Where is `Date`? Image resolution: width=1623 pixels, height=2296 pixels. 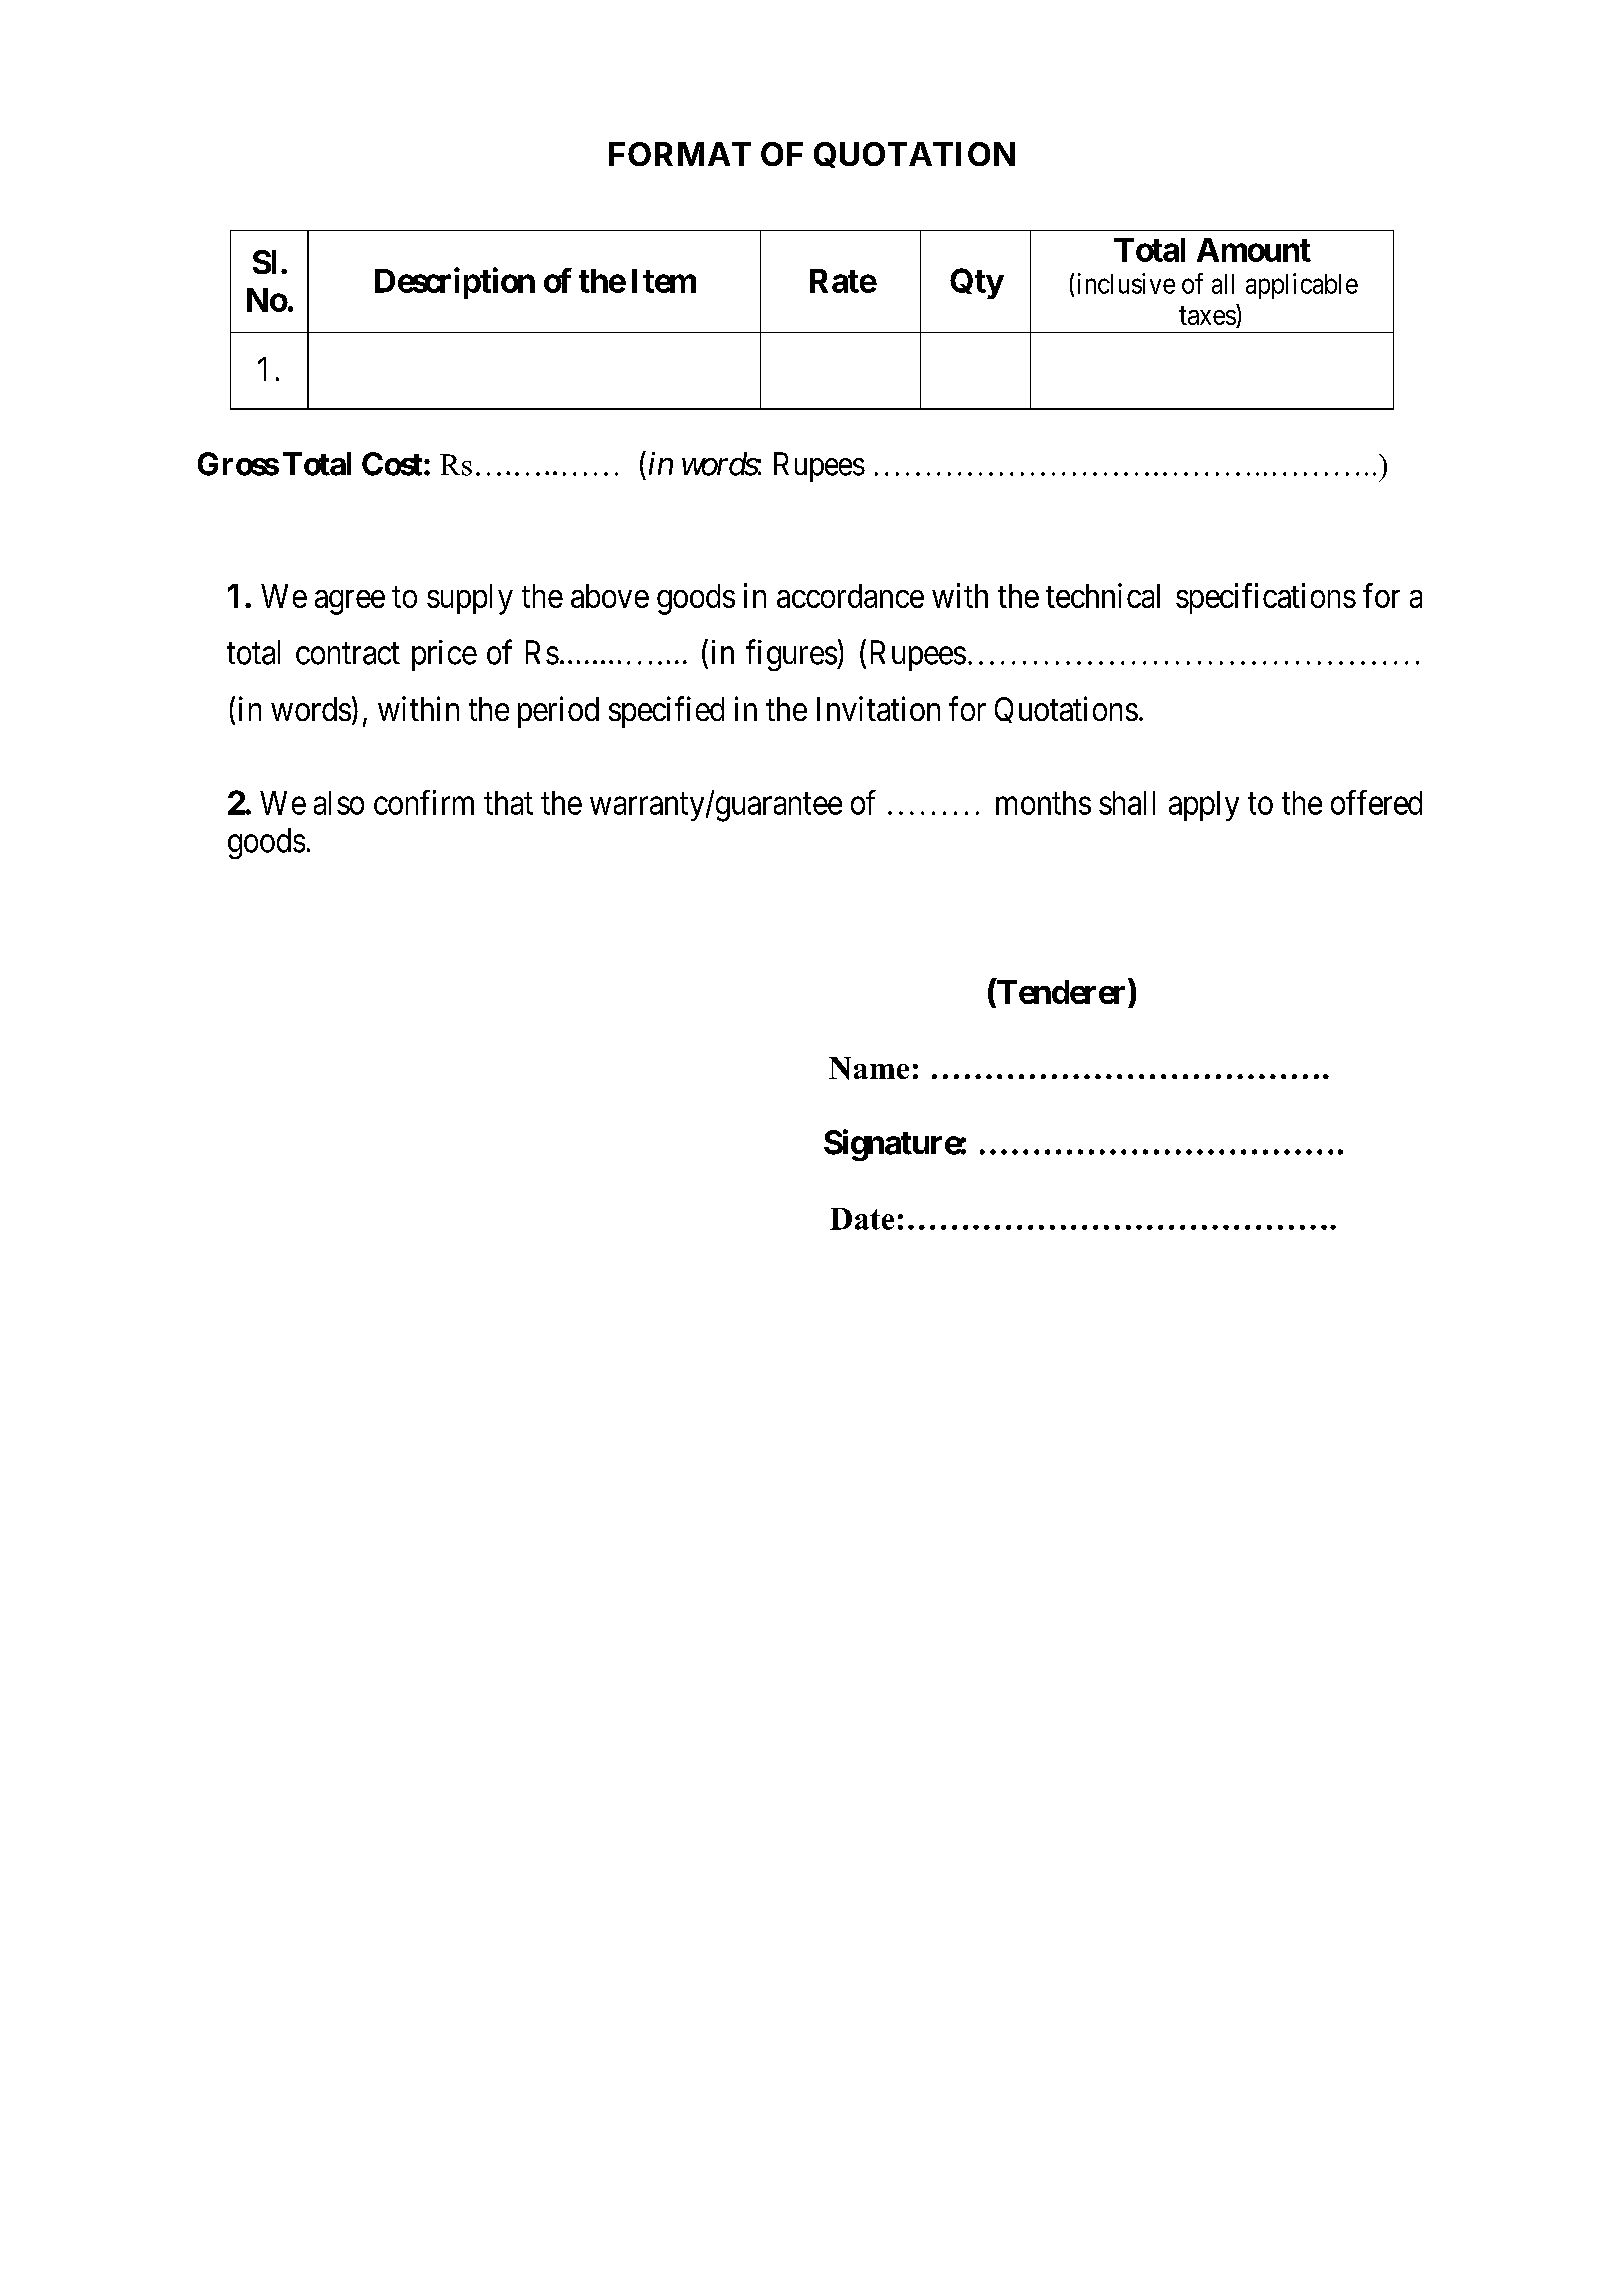
Date is located at coordinates (862, 1219).
